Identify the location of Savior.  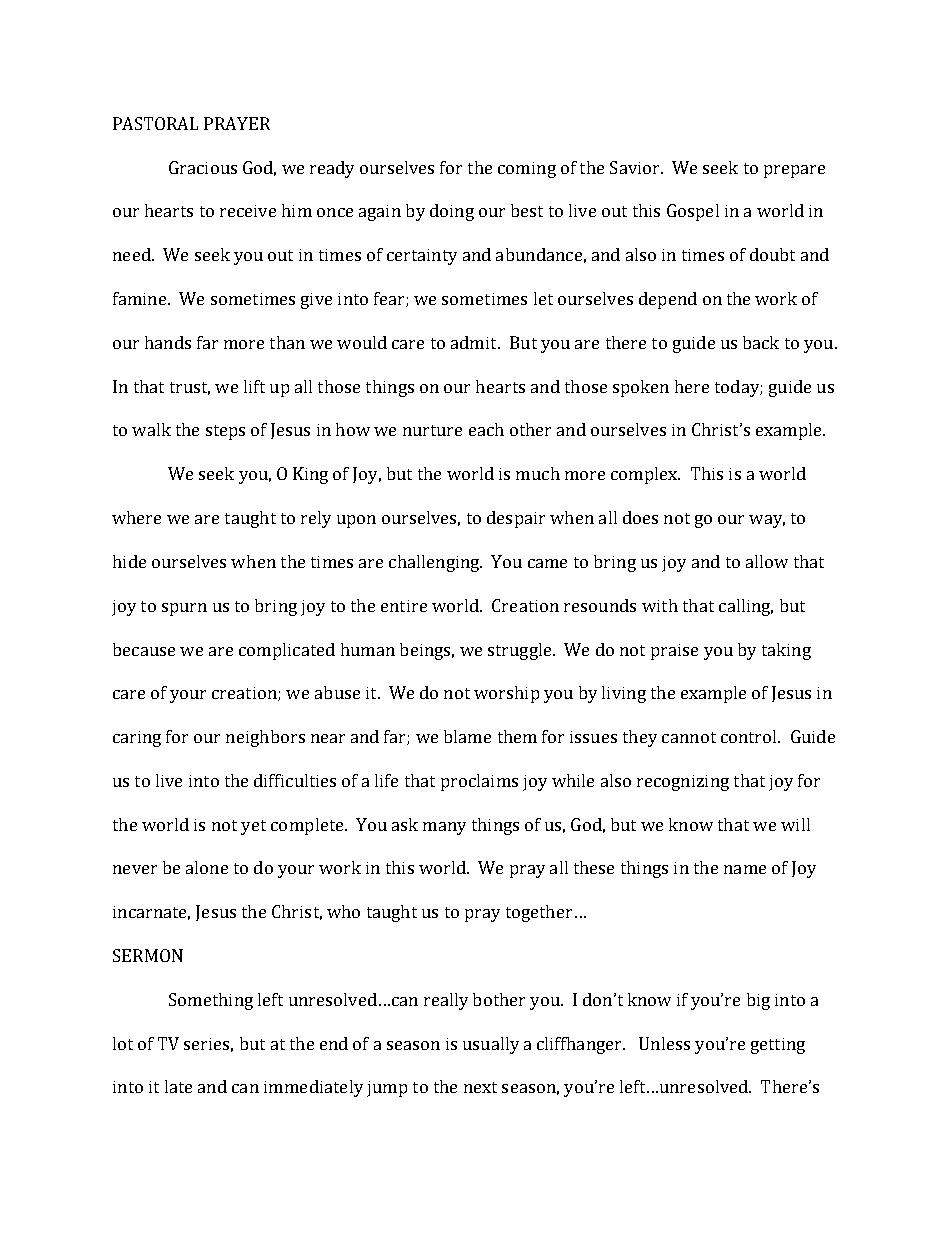
(636, 167).
